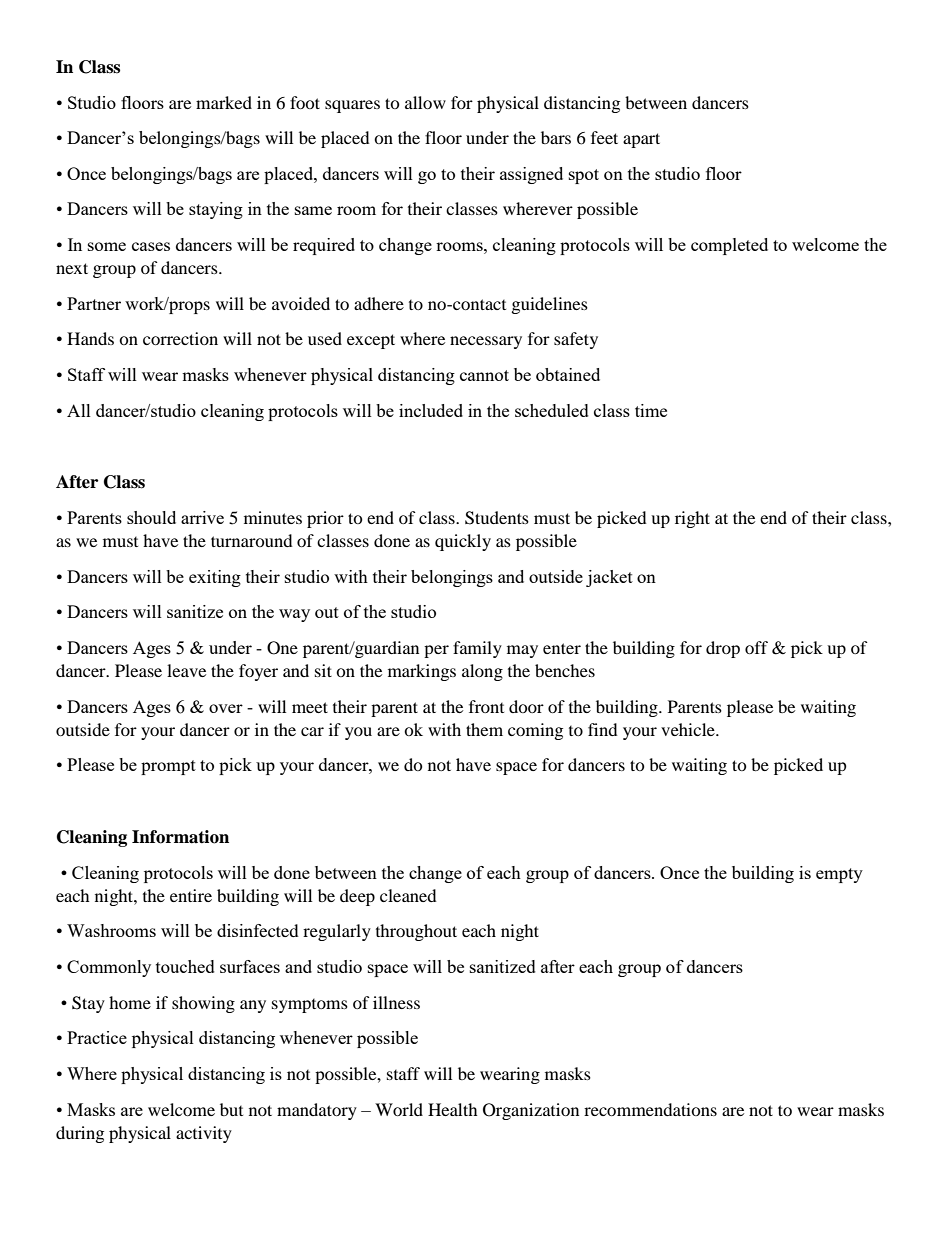 The width and height of the page is (952, 1233). What do you see at coordinates (408, 895) in the page?
I see `cleaned` at bounding box center [408, 895].
